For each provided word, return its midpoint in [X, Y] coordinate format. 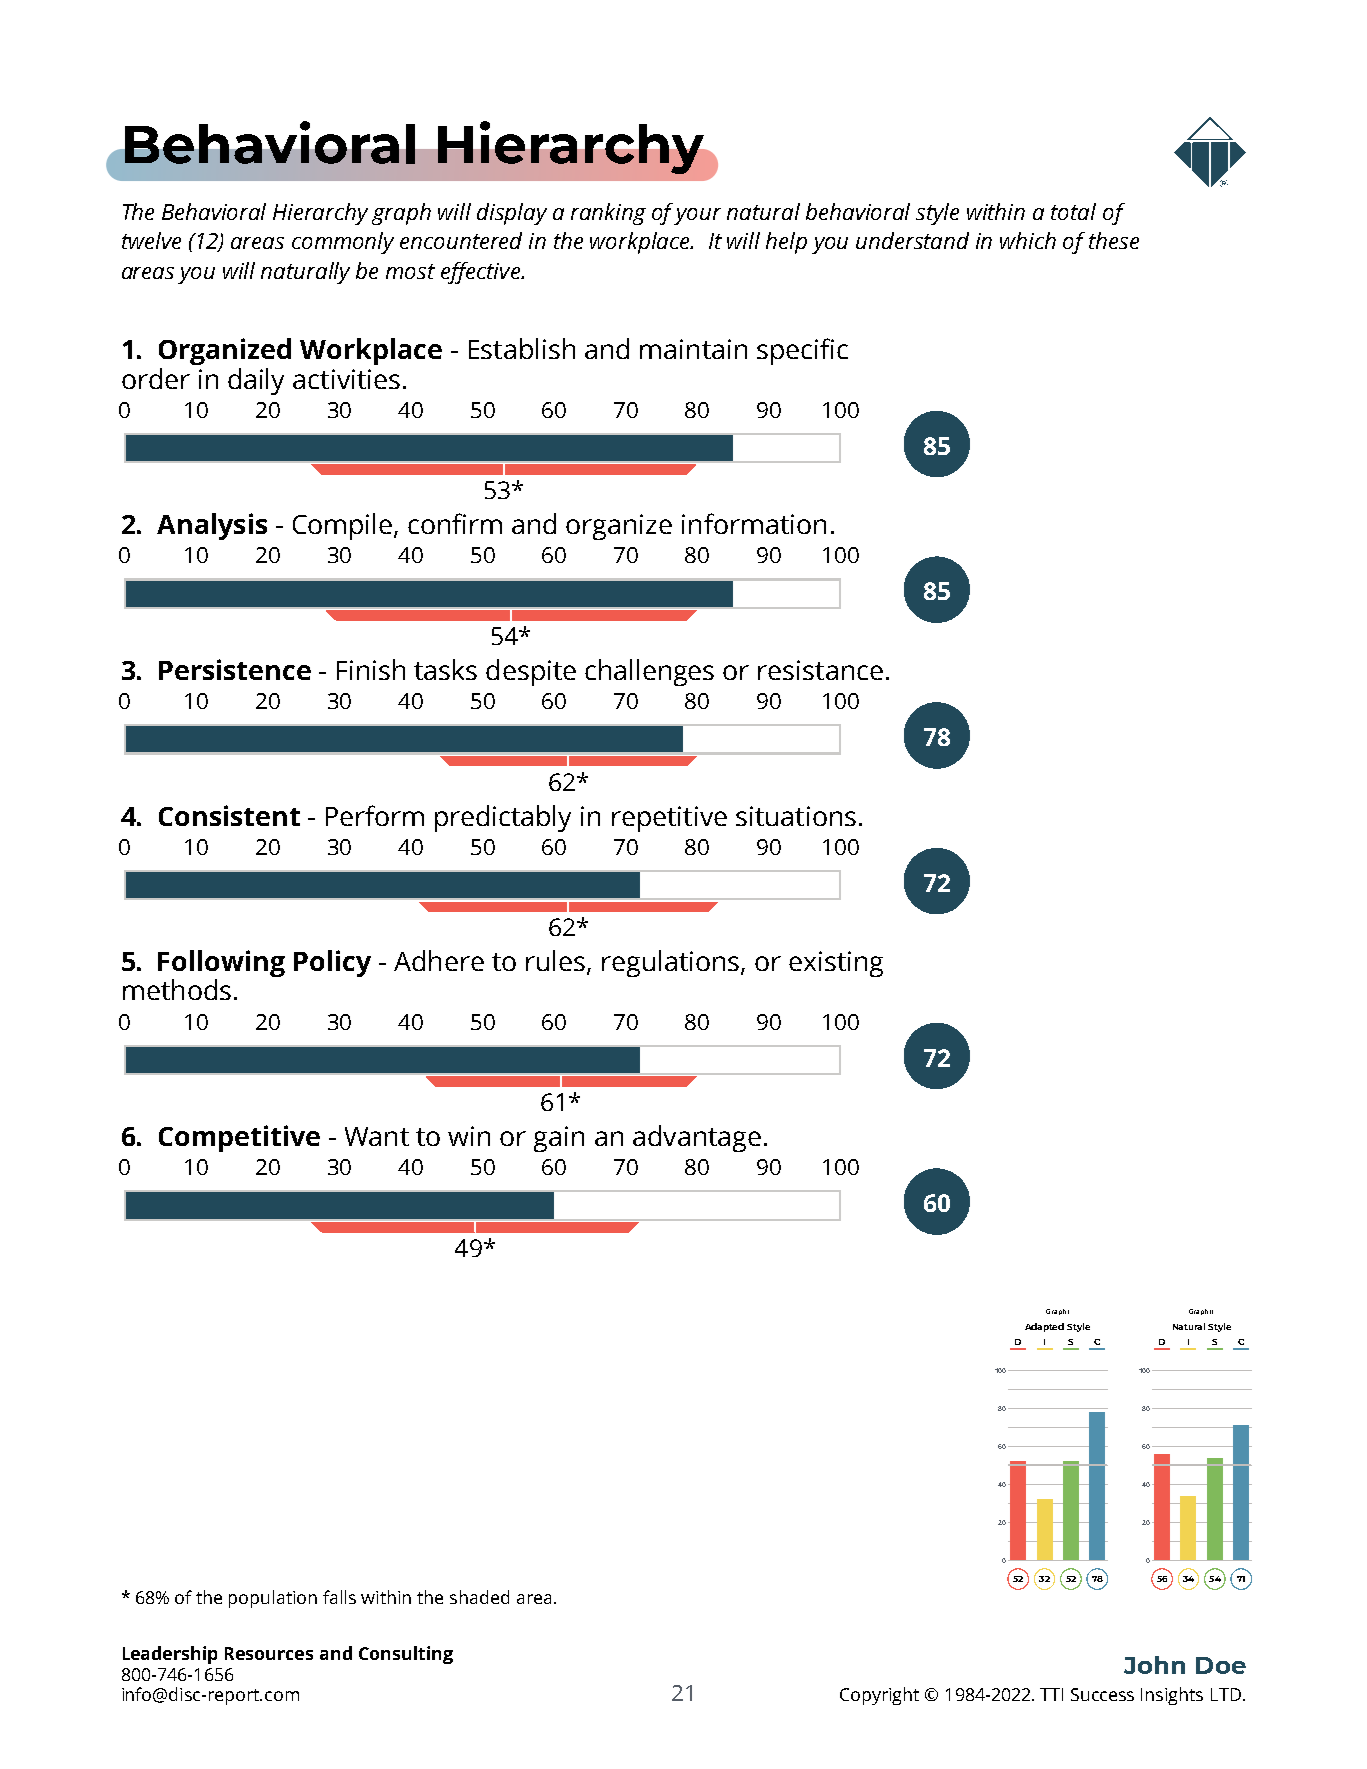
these [1114, 240]
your [697, 216]
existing [836, 964]
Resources [269, 1653]
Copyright [879, 1696]
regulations [672, 963]
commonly [343, 243]
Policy [332, 963]
